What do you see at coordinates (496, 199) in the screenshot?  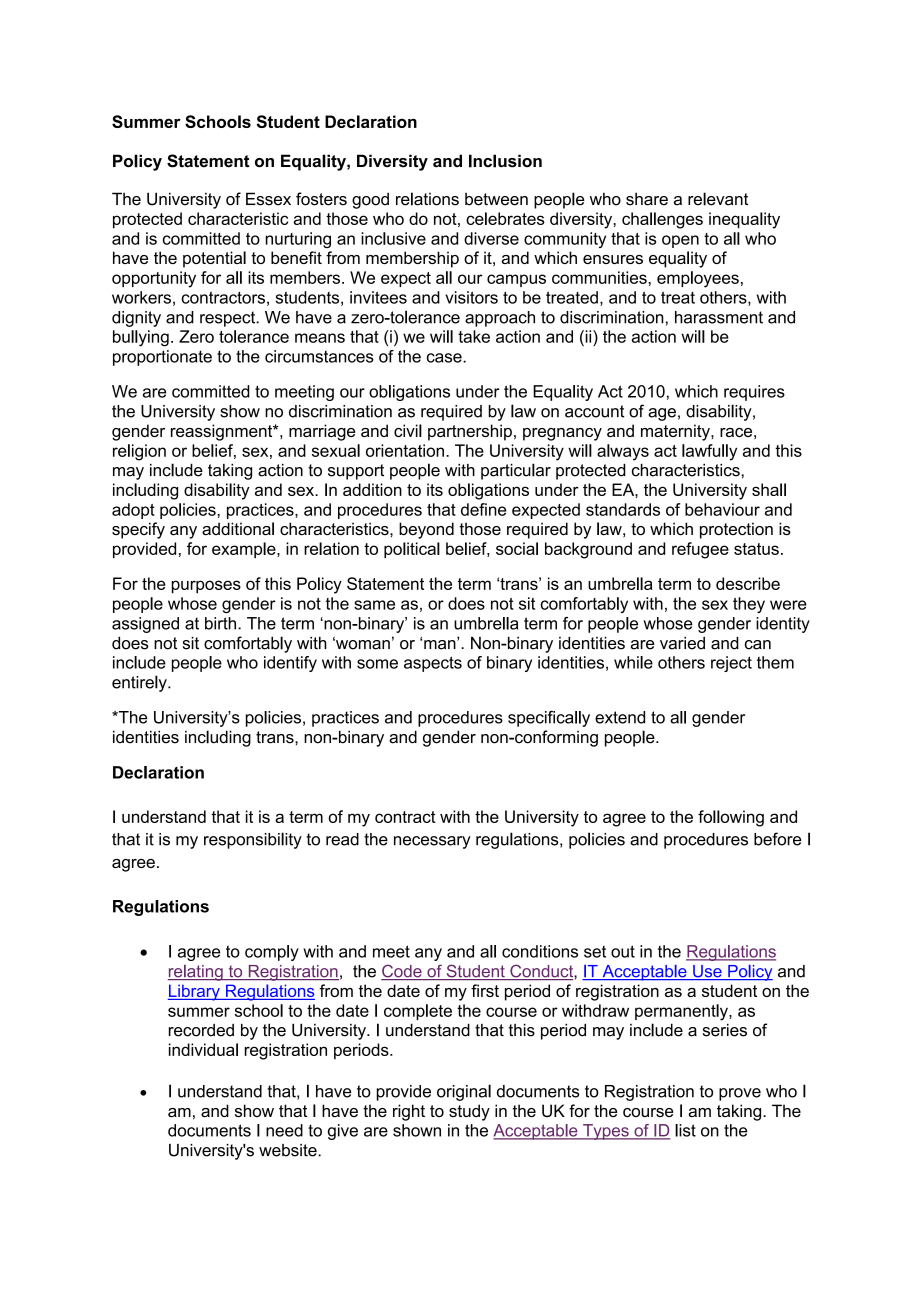 I see `between` at bounding box center [496, 199].
